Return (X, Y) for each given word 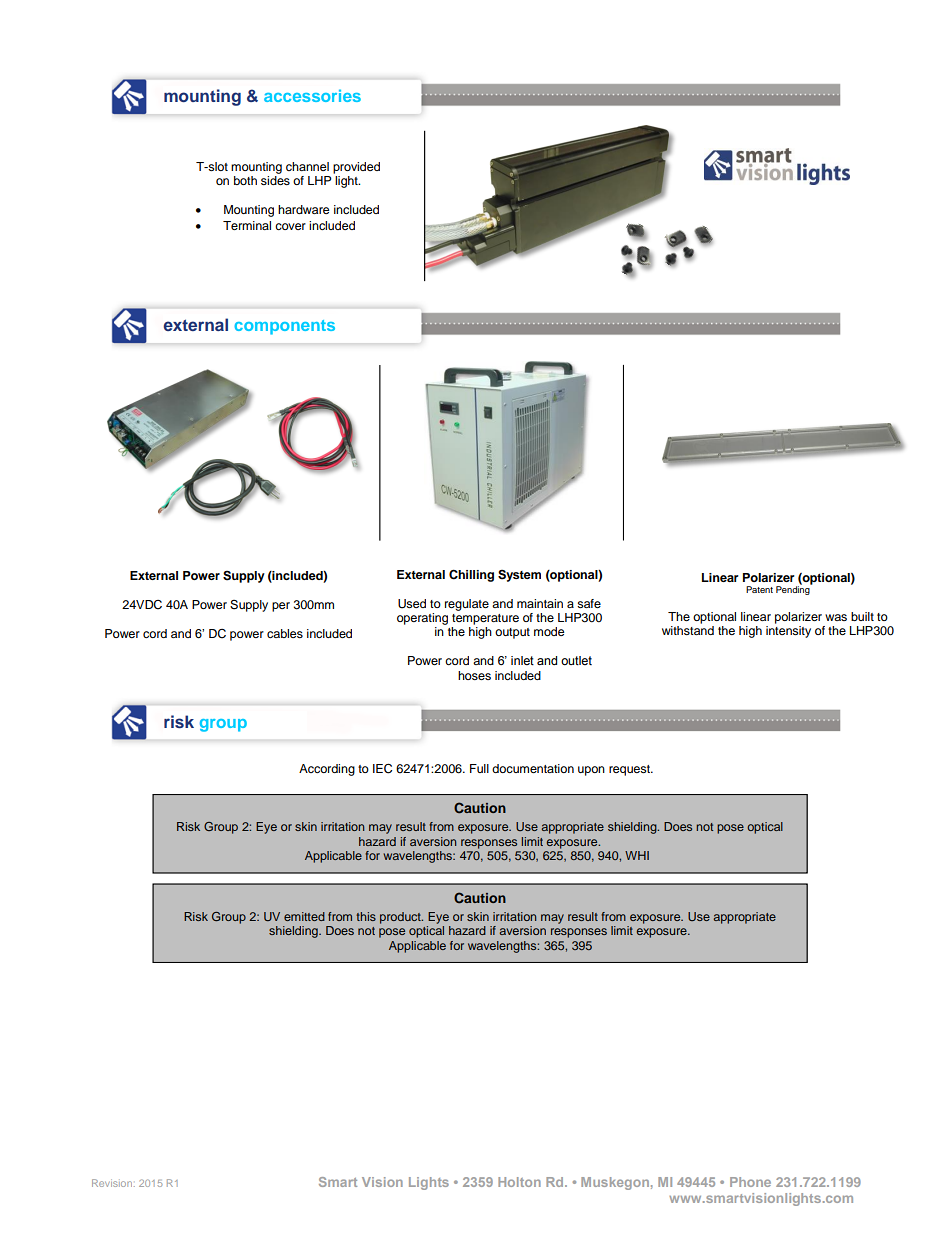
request (630, 770)
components (284, 327)
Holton (519, 1182)
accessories (312, 95)
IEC (382, 768)
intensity (788, 632)
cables (285, 633)
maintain (540, 603)
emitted (304, 916)
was (836, 617)
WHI (637, 855)
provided (356, 168)
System (519, 575)
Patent (759, 589)
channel (307, 166)
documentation (533, 768)
